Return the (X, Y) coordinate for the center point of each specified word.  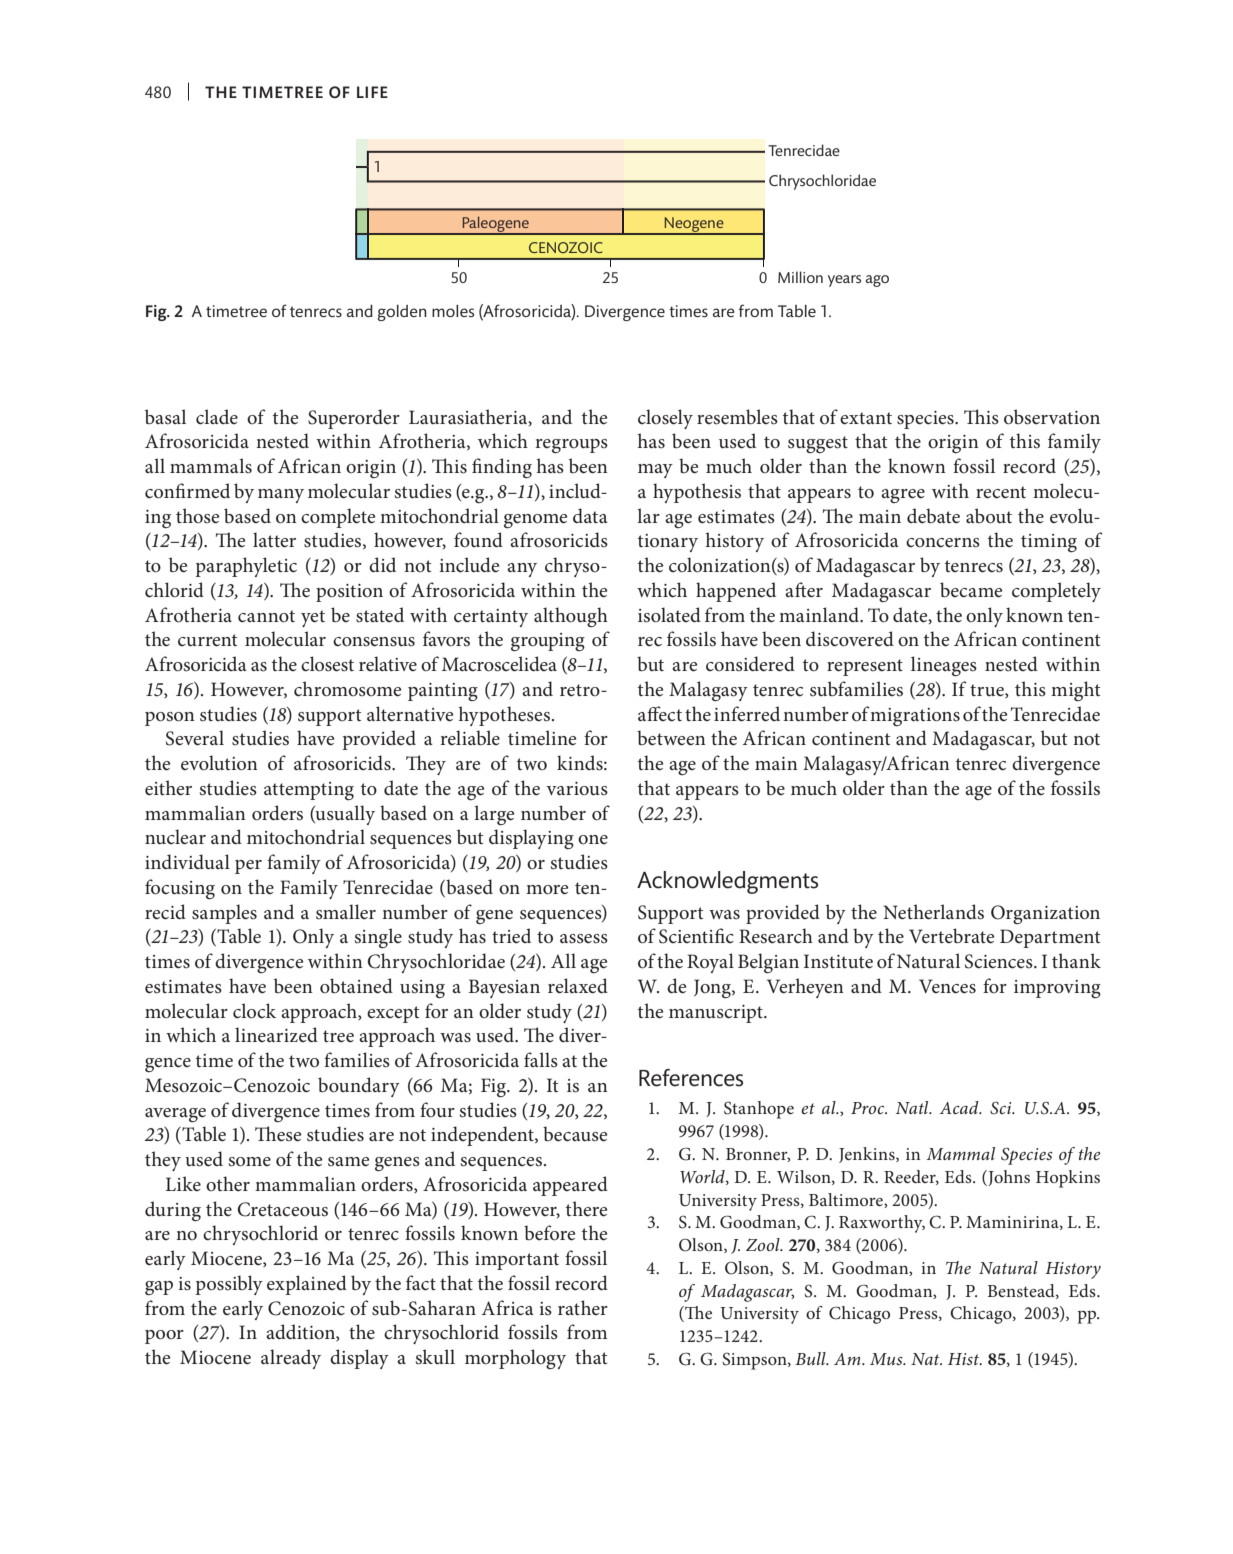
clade (217, 417)
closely (665, 419)
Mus (887, 1359)
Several (195, 738)
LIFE (372, 92)
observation (1052, 417)
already (291, 1359)
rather (583, 1307)
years (844, 281)
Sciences (1000, 961)
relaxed (578, 986)
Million (800, 277)
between (671, 738)
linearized (276, 1034)
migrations (915, 717)
